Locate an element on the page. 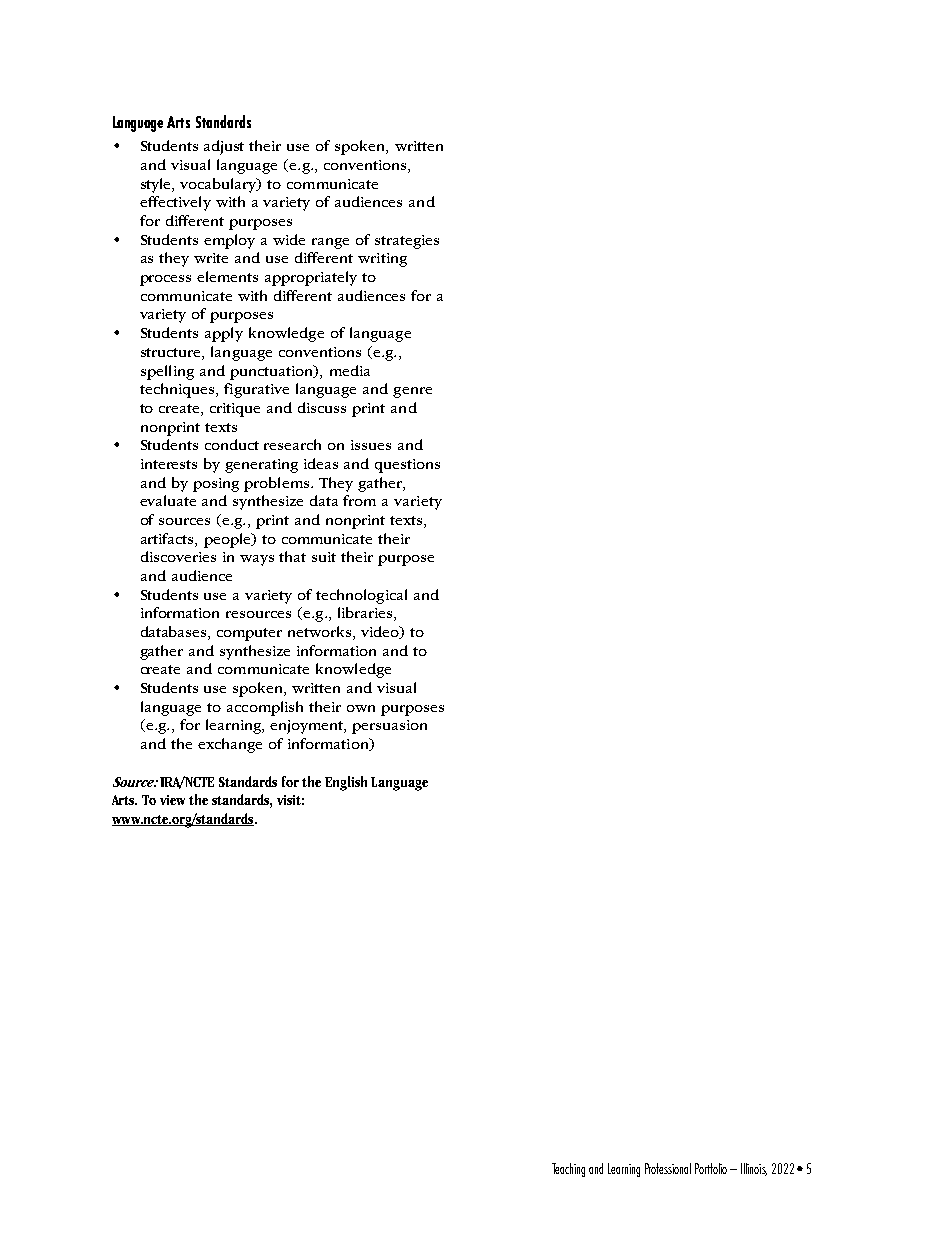 Image resolution: width=952 pixels, height=1233 pixels. Professional is located at coordinates (668, 1168).
